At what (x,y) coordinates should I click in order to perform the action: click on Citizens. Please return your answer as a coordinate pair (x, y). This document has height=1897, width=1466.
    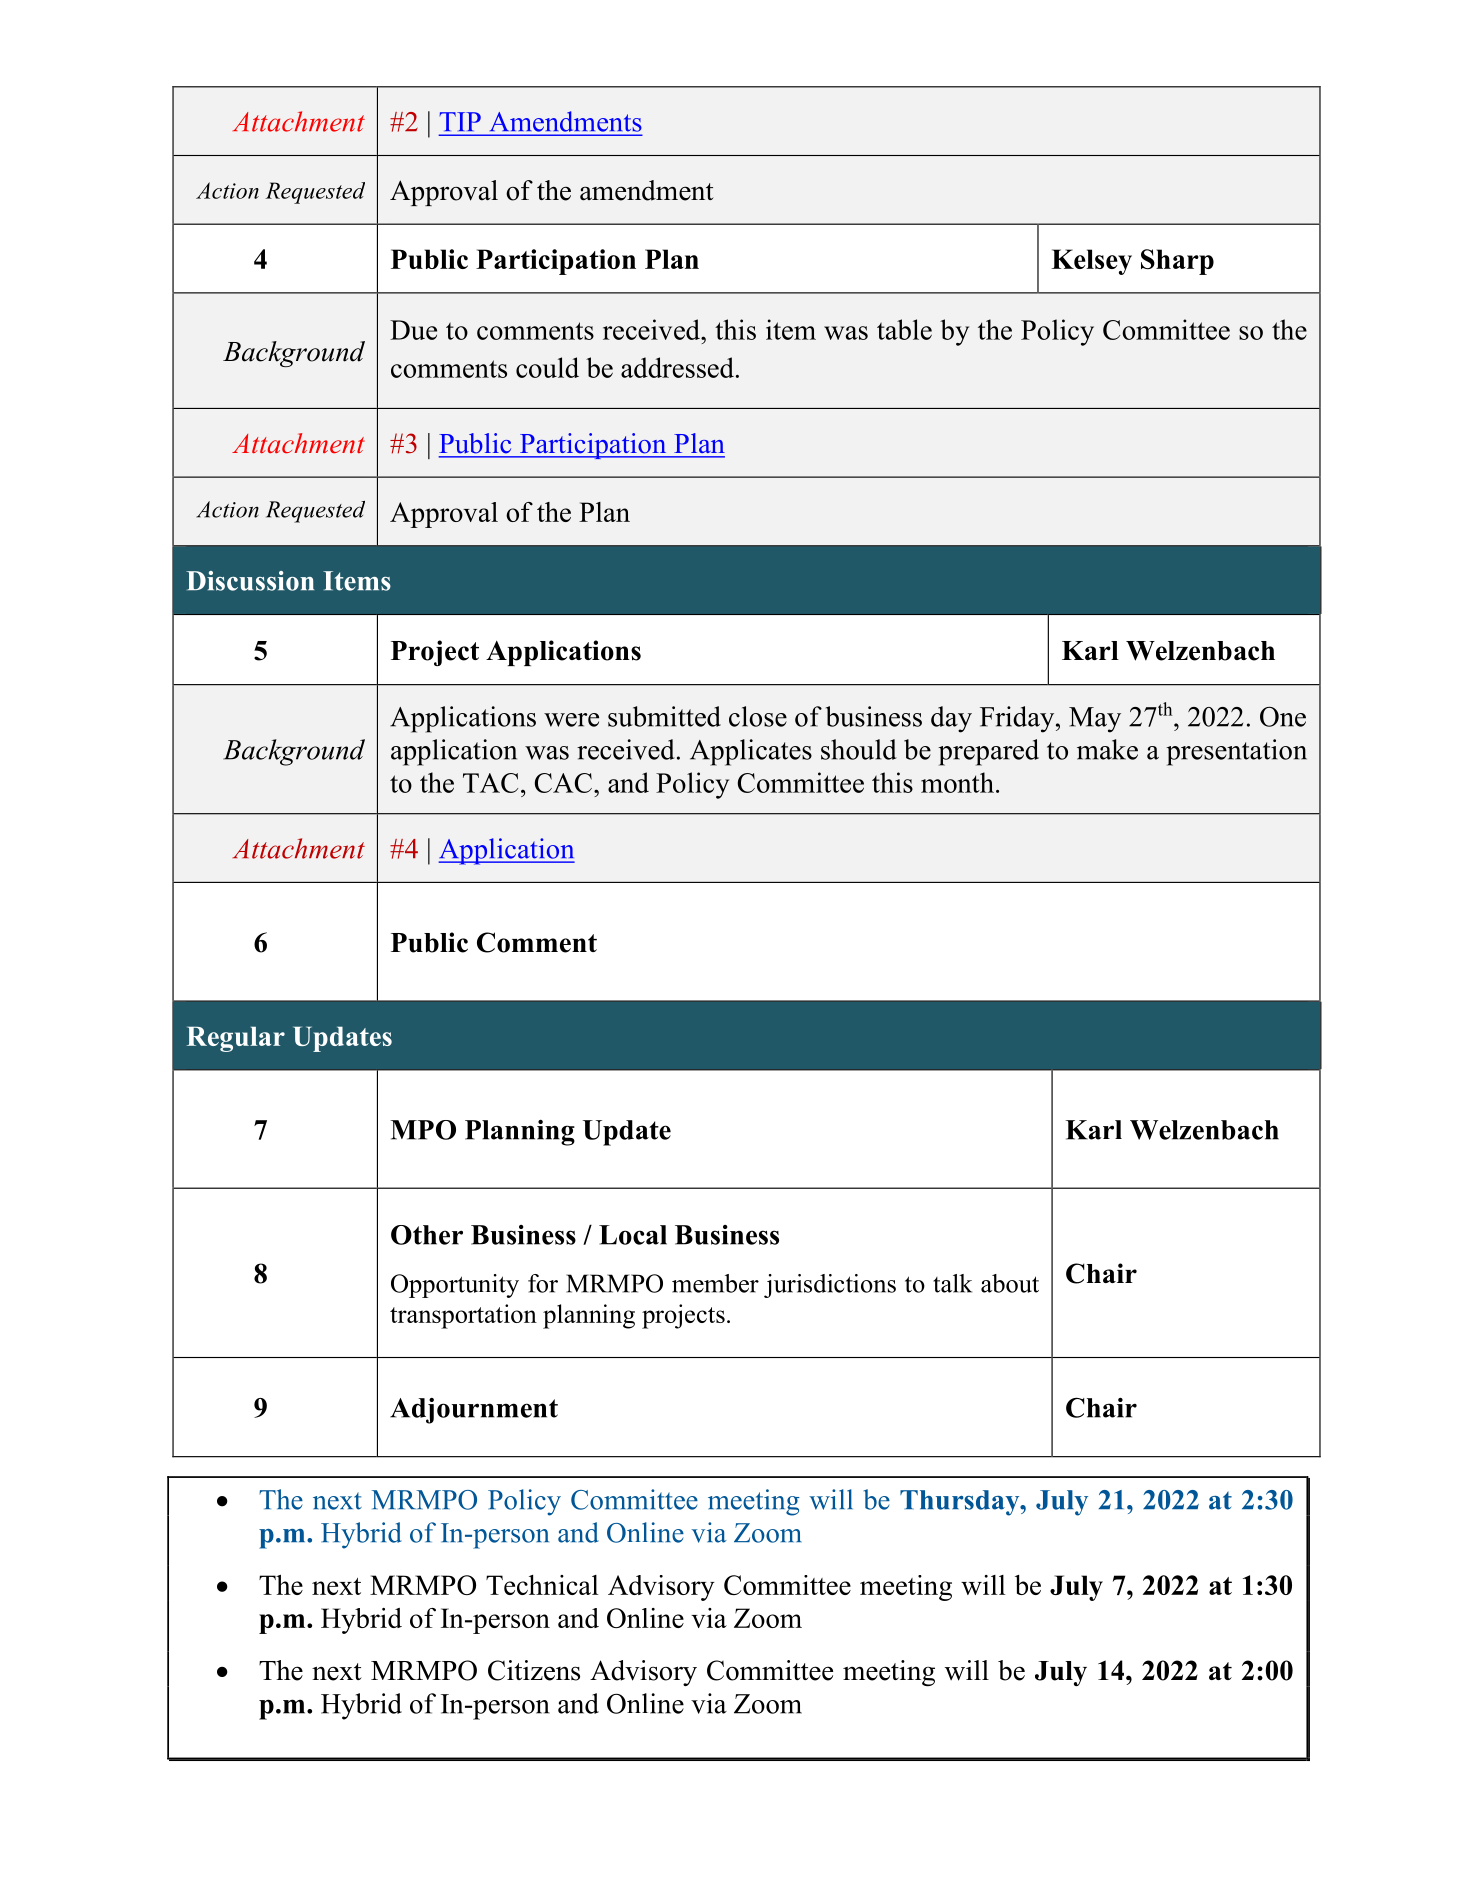
    Looking at the image, I should click on (534, 1670).
